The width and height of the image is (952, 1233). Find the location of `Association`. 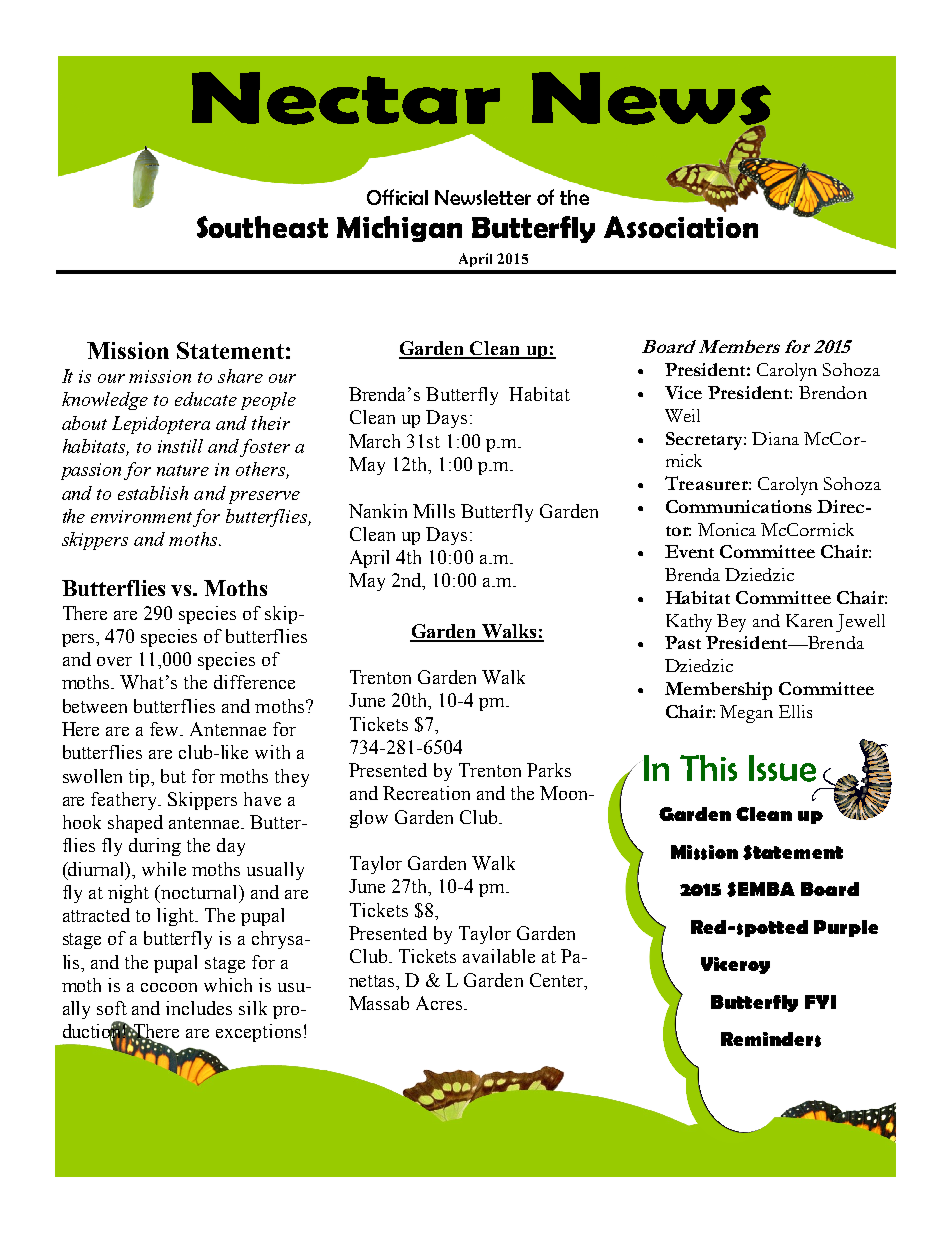

Association is located at coordinates (681, 227).
